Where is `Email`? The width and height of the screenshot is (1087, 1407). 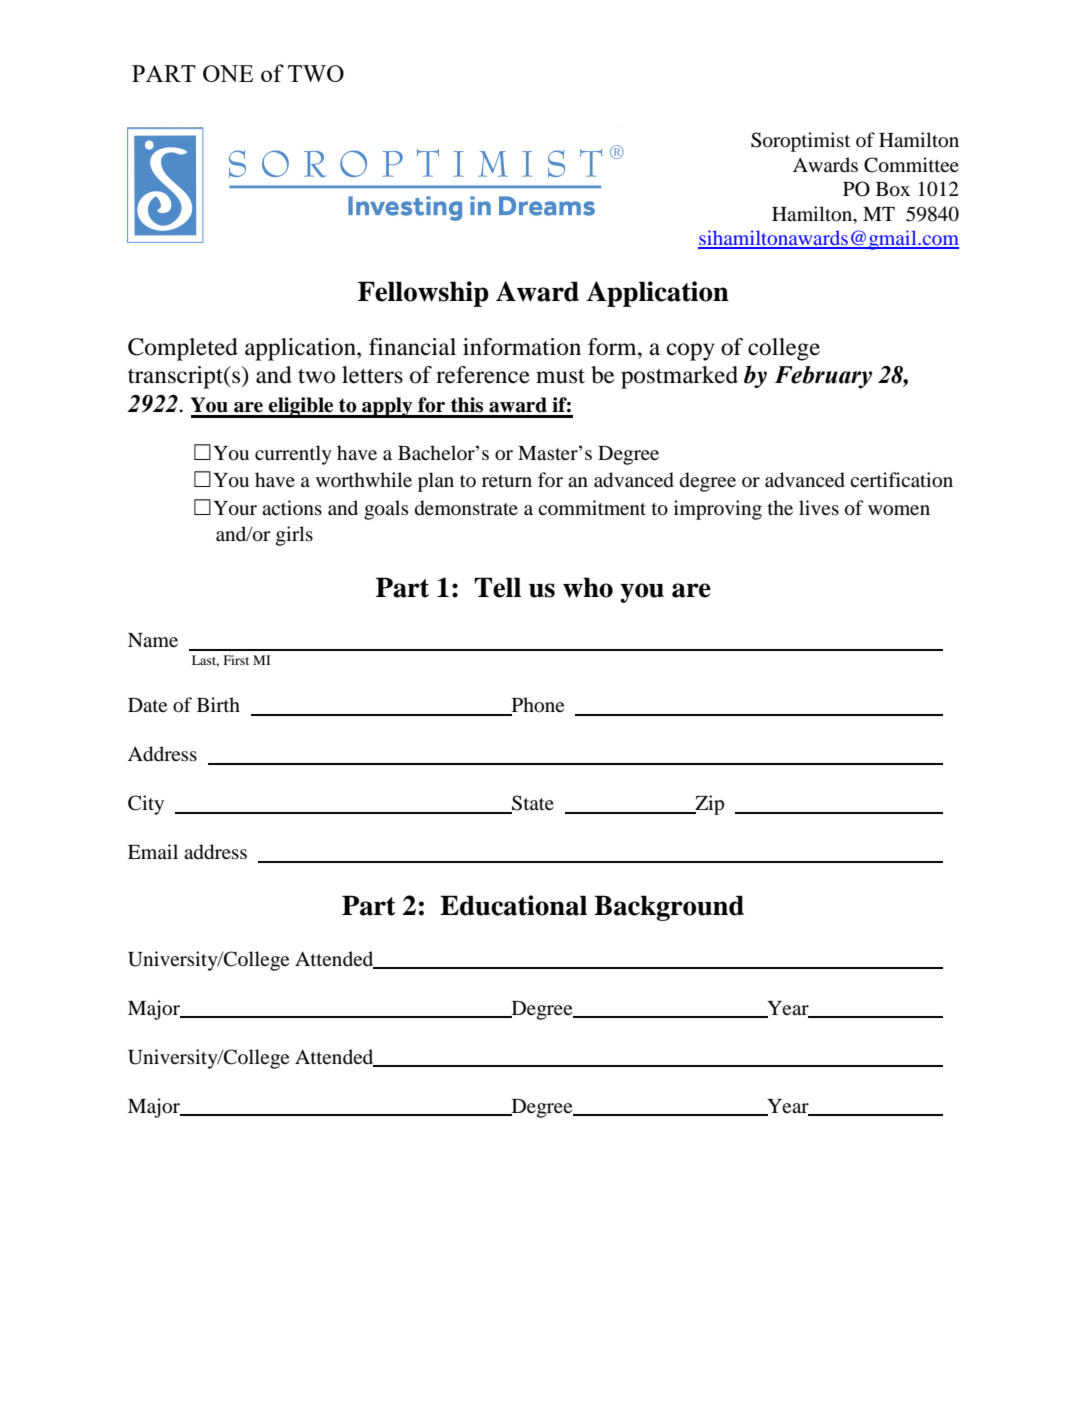
Email is located at coordinates (153, 851).
